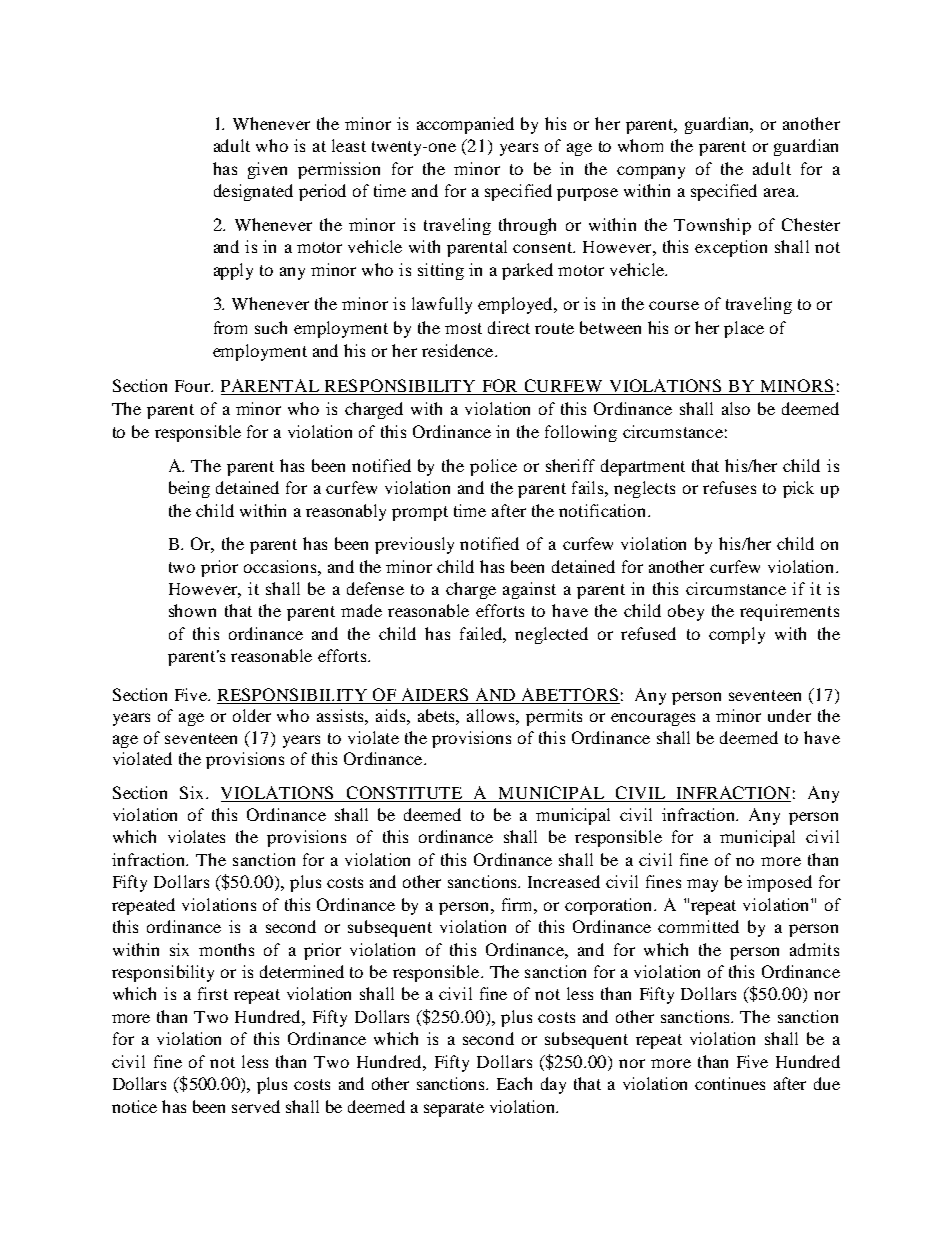 The width and height of the screenshot is (952, 1233). I want to click on served, so click(256, 1106).
